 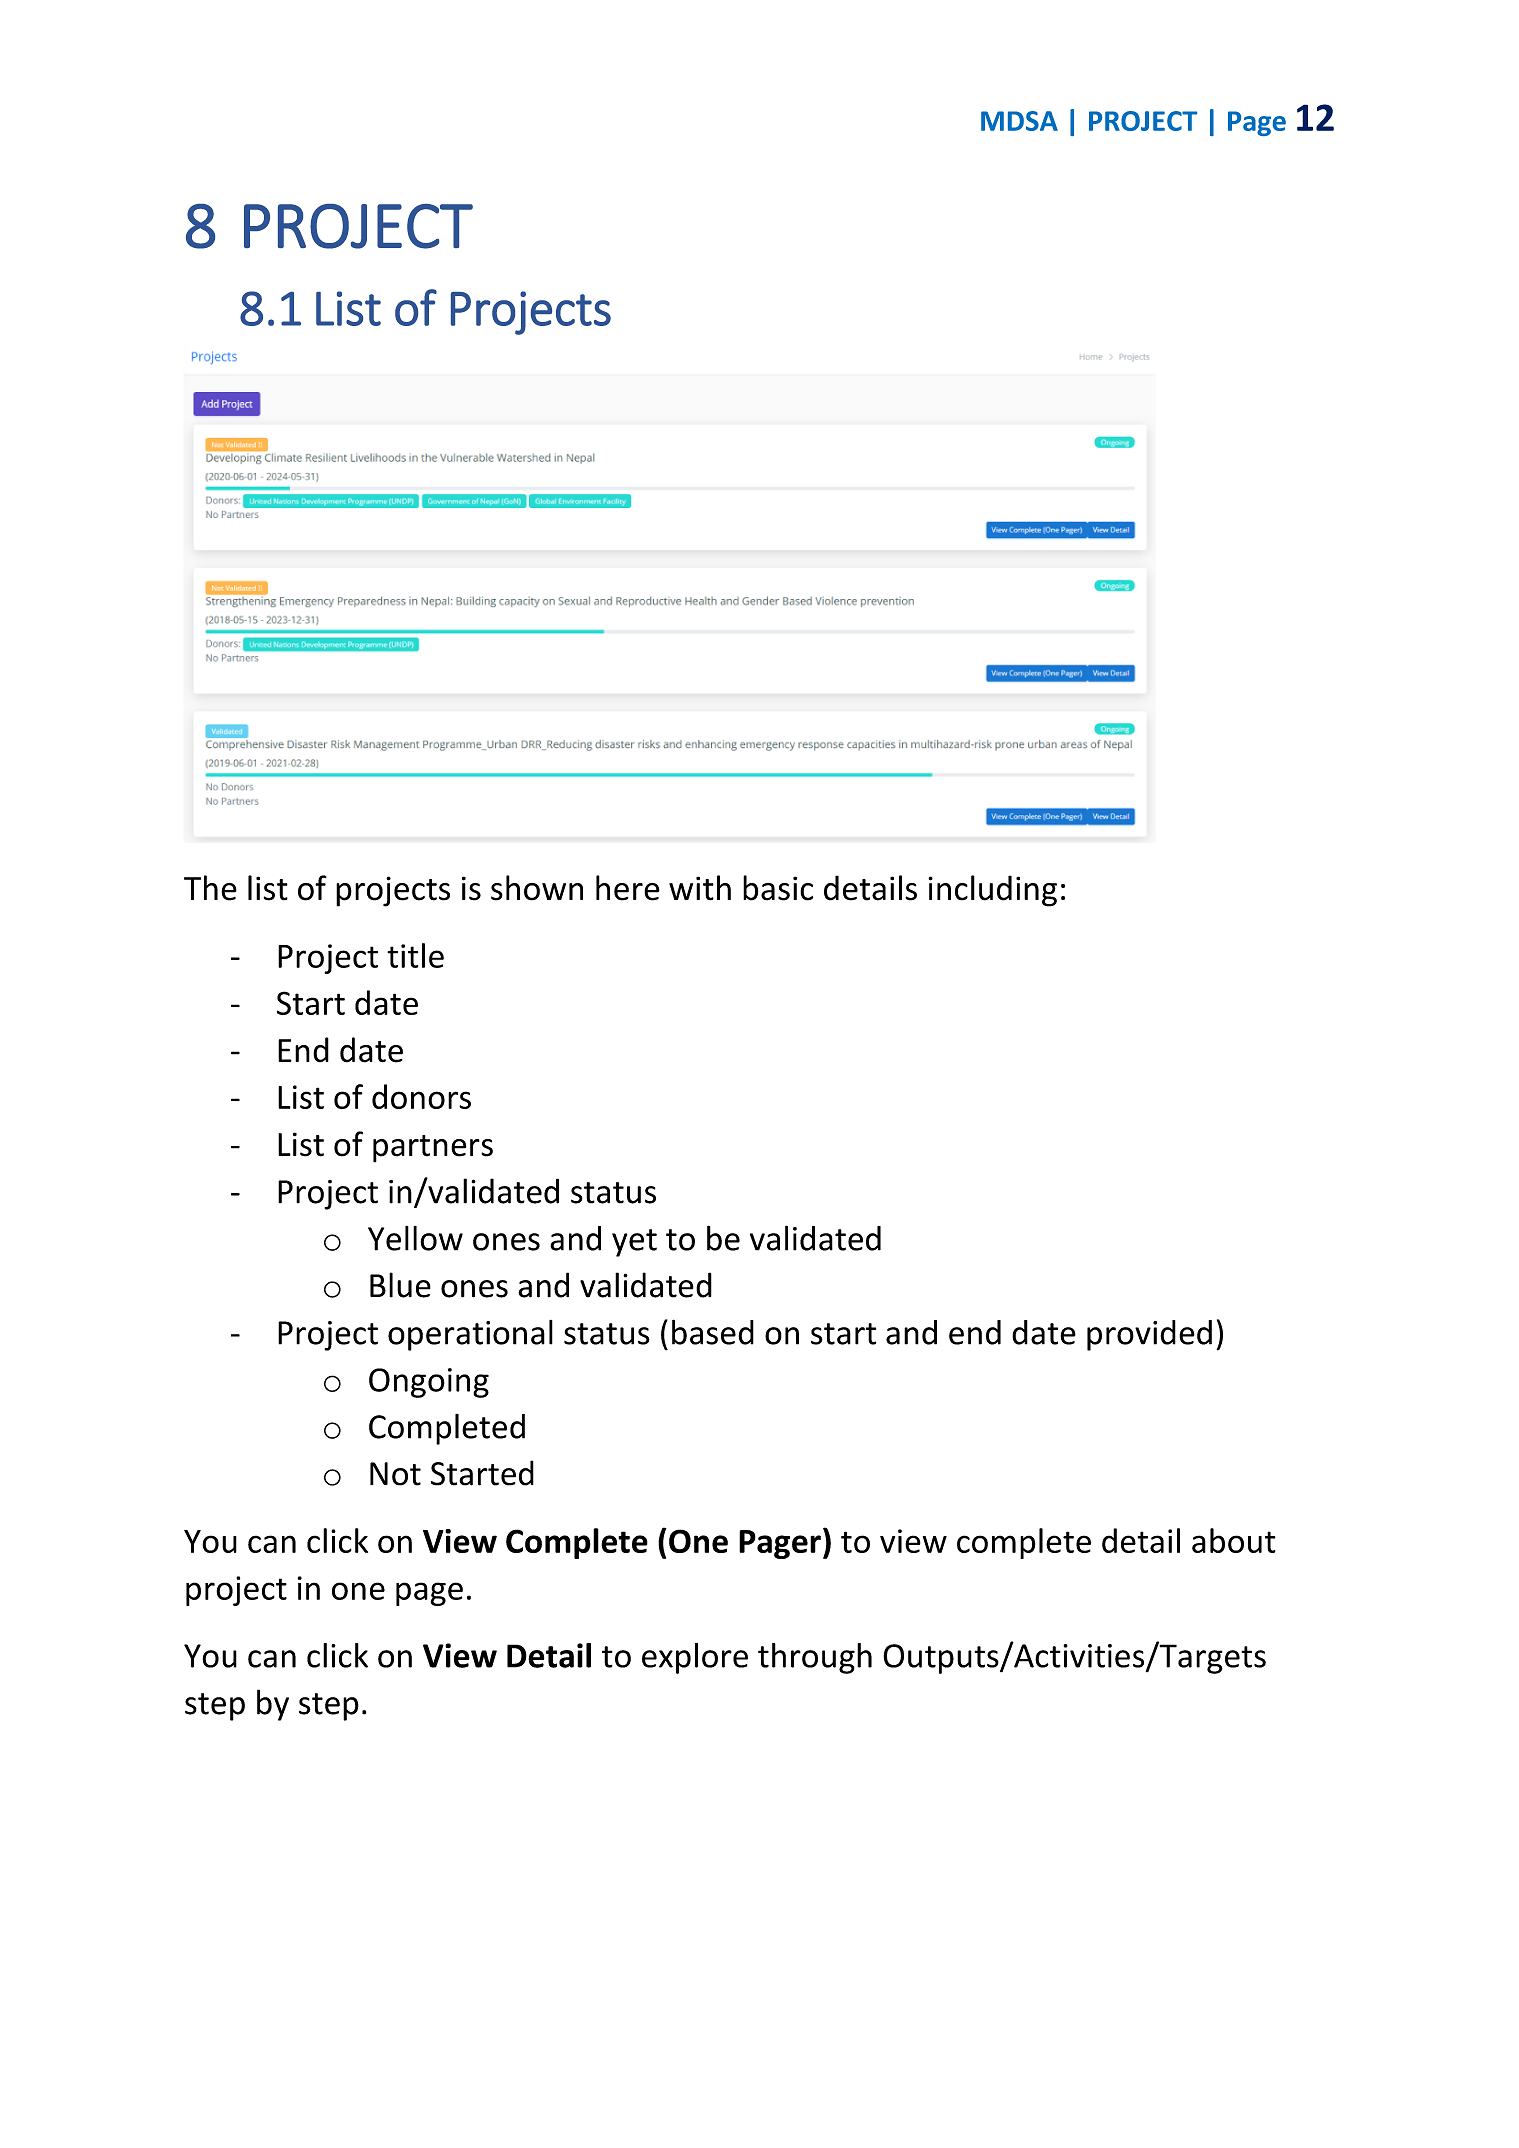 What do you see at coordinates (210, 888) in the page?
I see `The` at bounding box center [210, 888].
